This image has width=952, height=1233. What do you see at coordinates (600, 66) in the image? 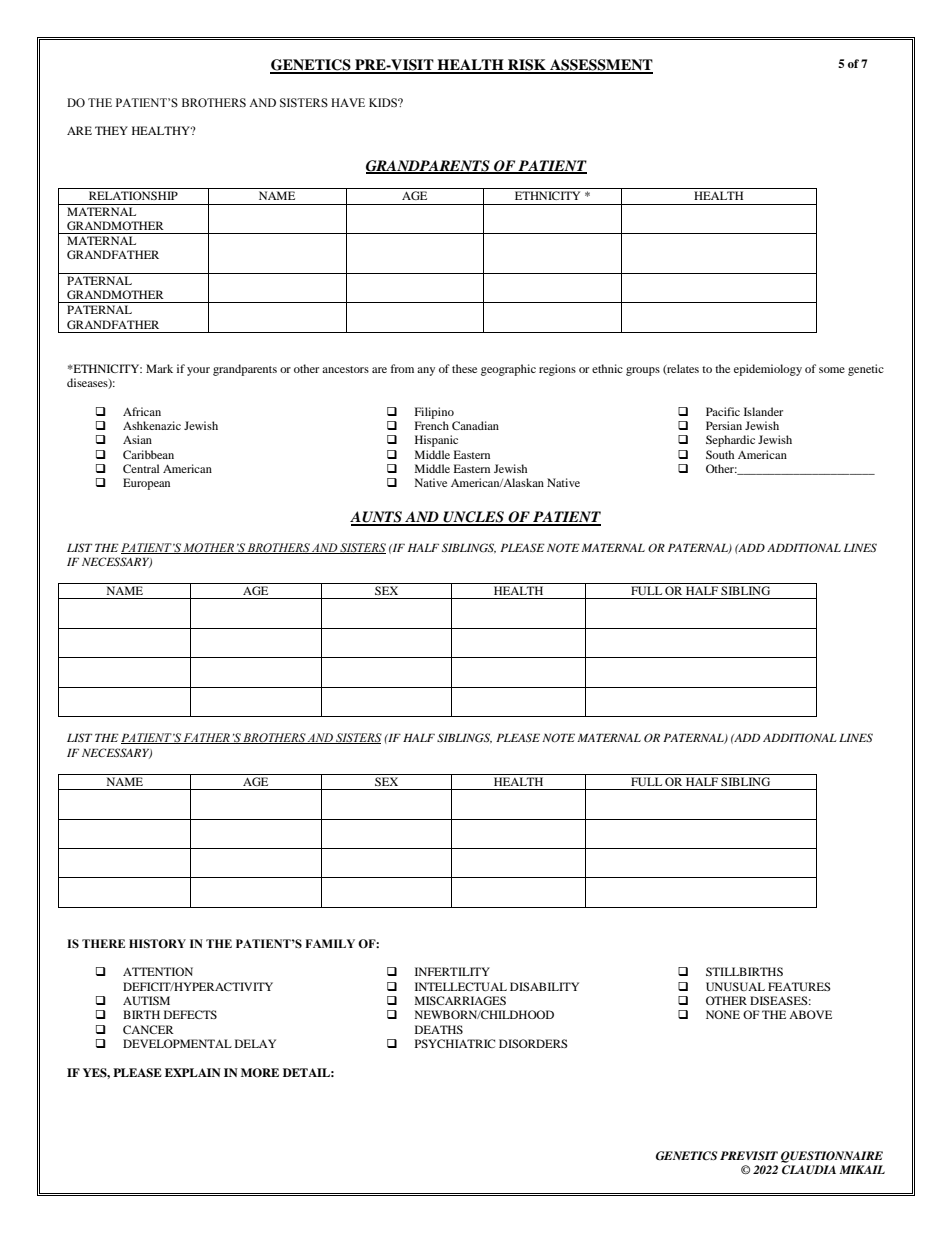
I see `ASSESSMENT` at bounding box center [600, 66].
